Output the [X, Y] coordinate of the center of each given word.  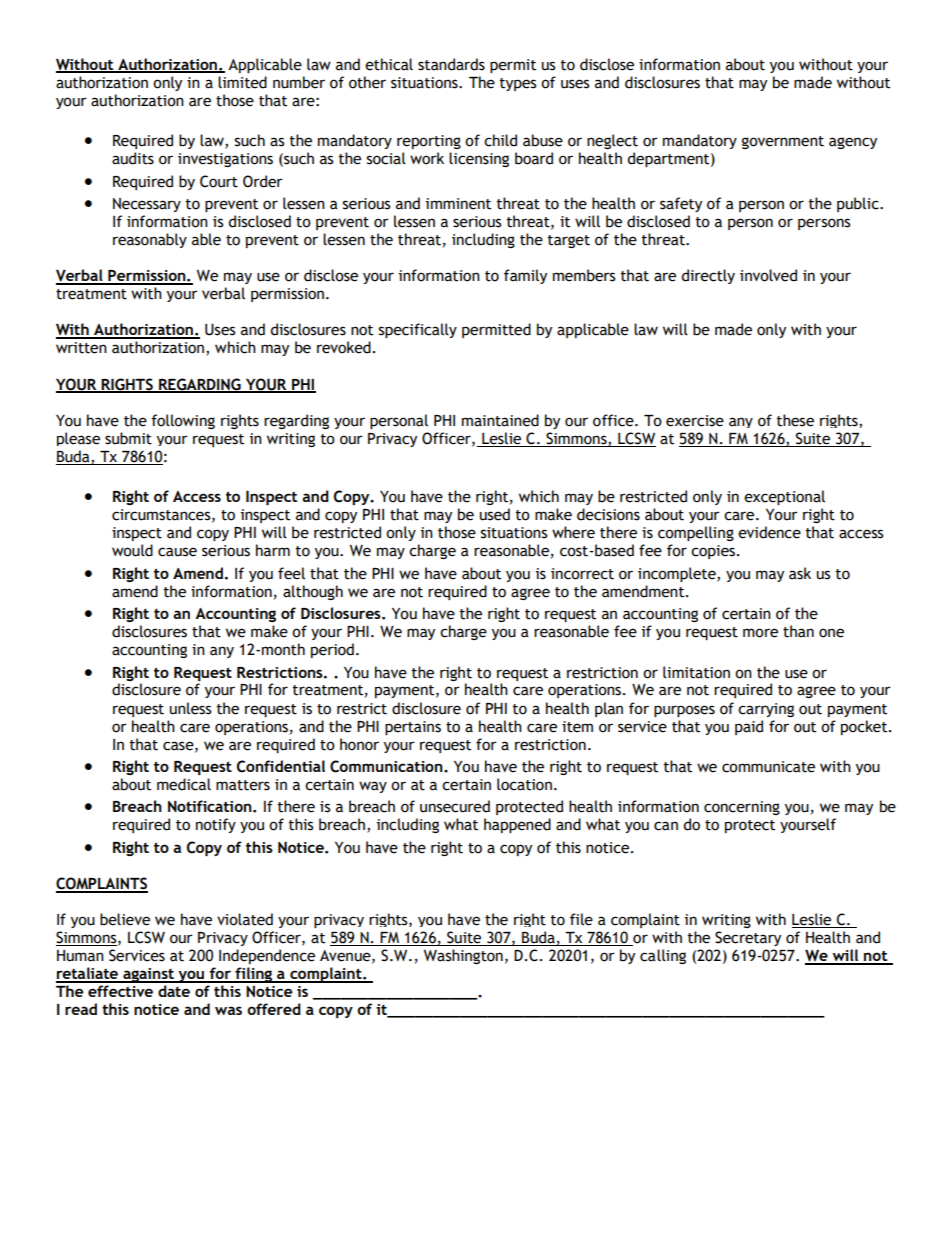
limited [242, 82]
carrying [766, 710]
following [183, 421]
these [795, 420]
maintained [500, 420]
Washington [463, 956]
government [783, 142]
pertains [413, 728]
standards [451, 64]
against [148, 975]
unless [190, 708]
